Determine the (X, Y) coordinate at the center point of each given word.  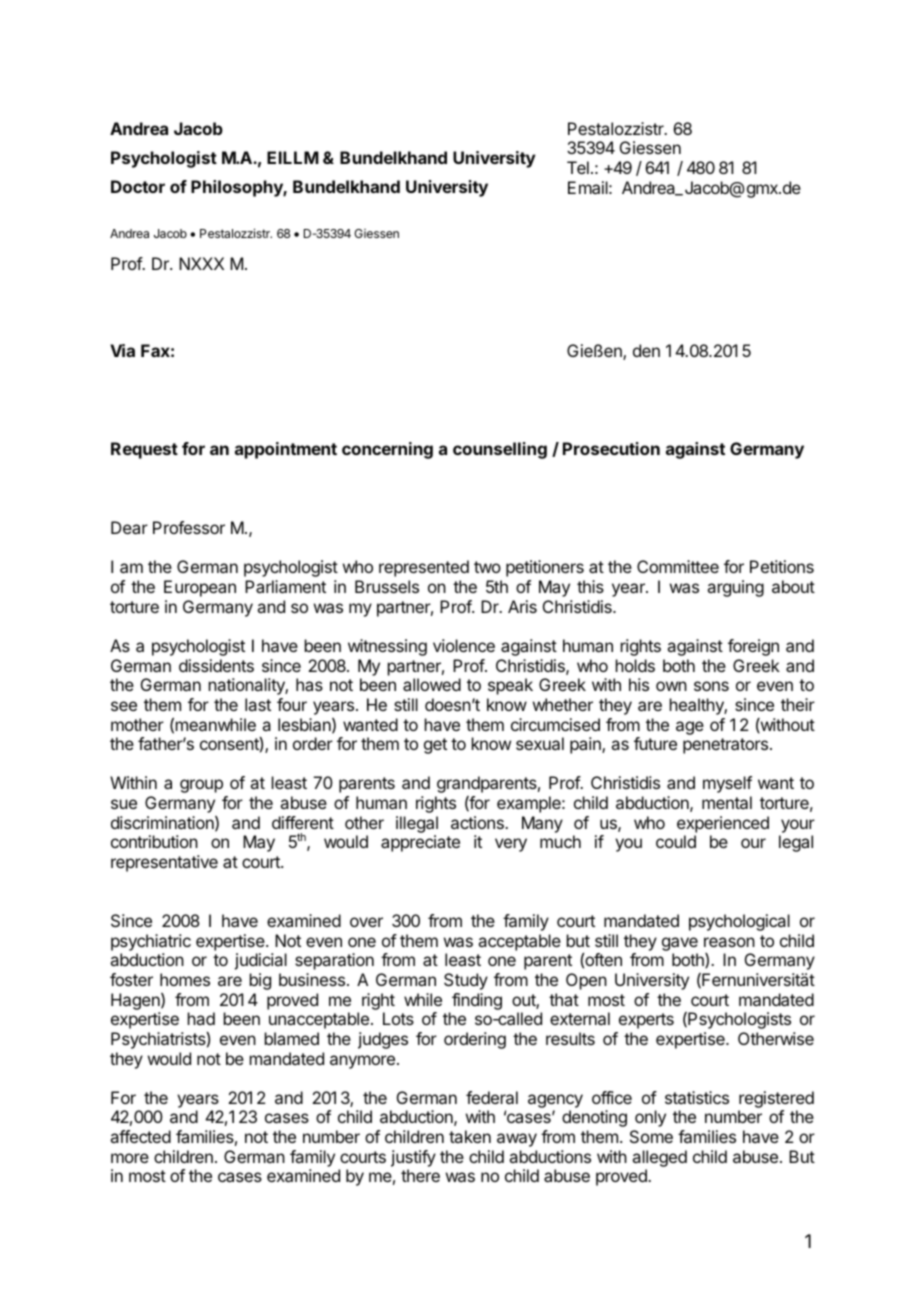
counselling (500, 450)
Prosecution (611, 448)
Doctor (138, 186)
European (200, 588)
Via (122, 350)
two (487, 567)
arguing (735, 588)
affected (140, 1136)
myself (727, 784)
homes (185, 979)
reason (729, 942)
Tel (578, 167)
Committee (678, 566)
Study (466, 981)
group (201, 786)
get (435, 746)
